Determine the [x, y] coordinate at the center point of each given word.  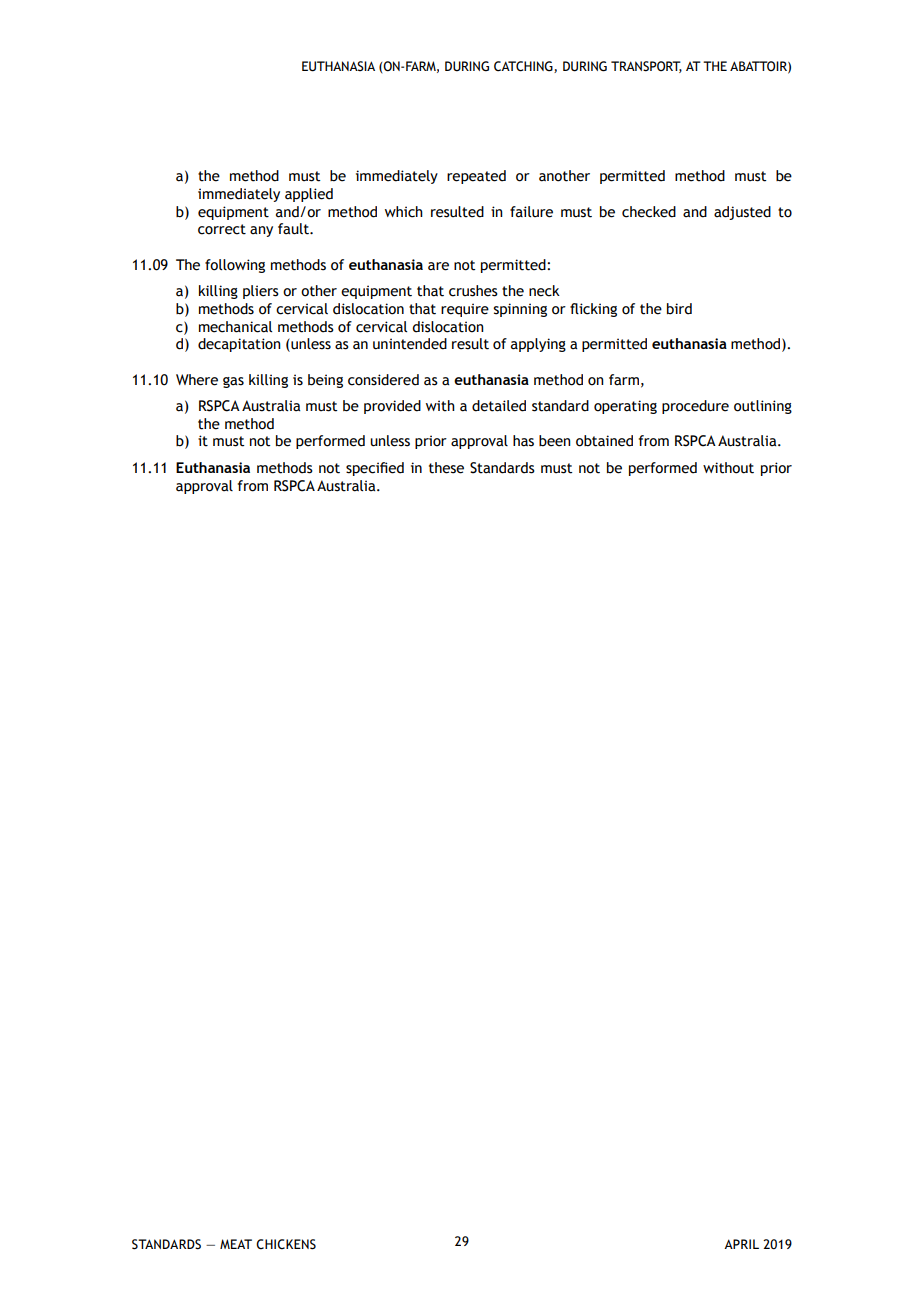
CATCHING [524, 67]
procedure [695, 407]
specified [375, 469]
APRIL [741, 1244]
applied [309, 195]
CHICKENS [286, 1244]
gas [233, 382]
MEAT [236, 1244]
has [523, 441]
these [446, 468]
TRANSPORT [646, 67]
